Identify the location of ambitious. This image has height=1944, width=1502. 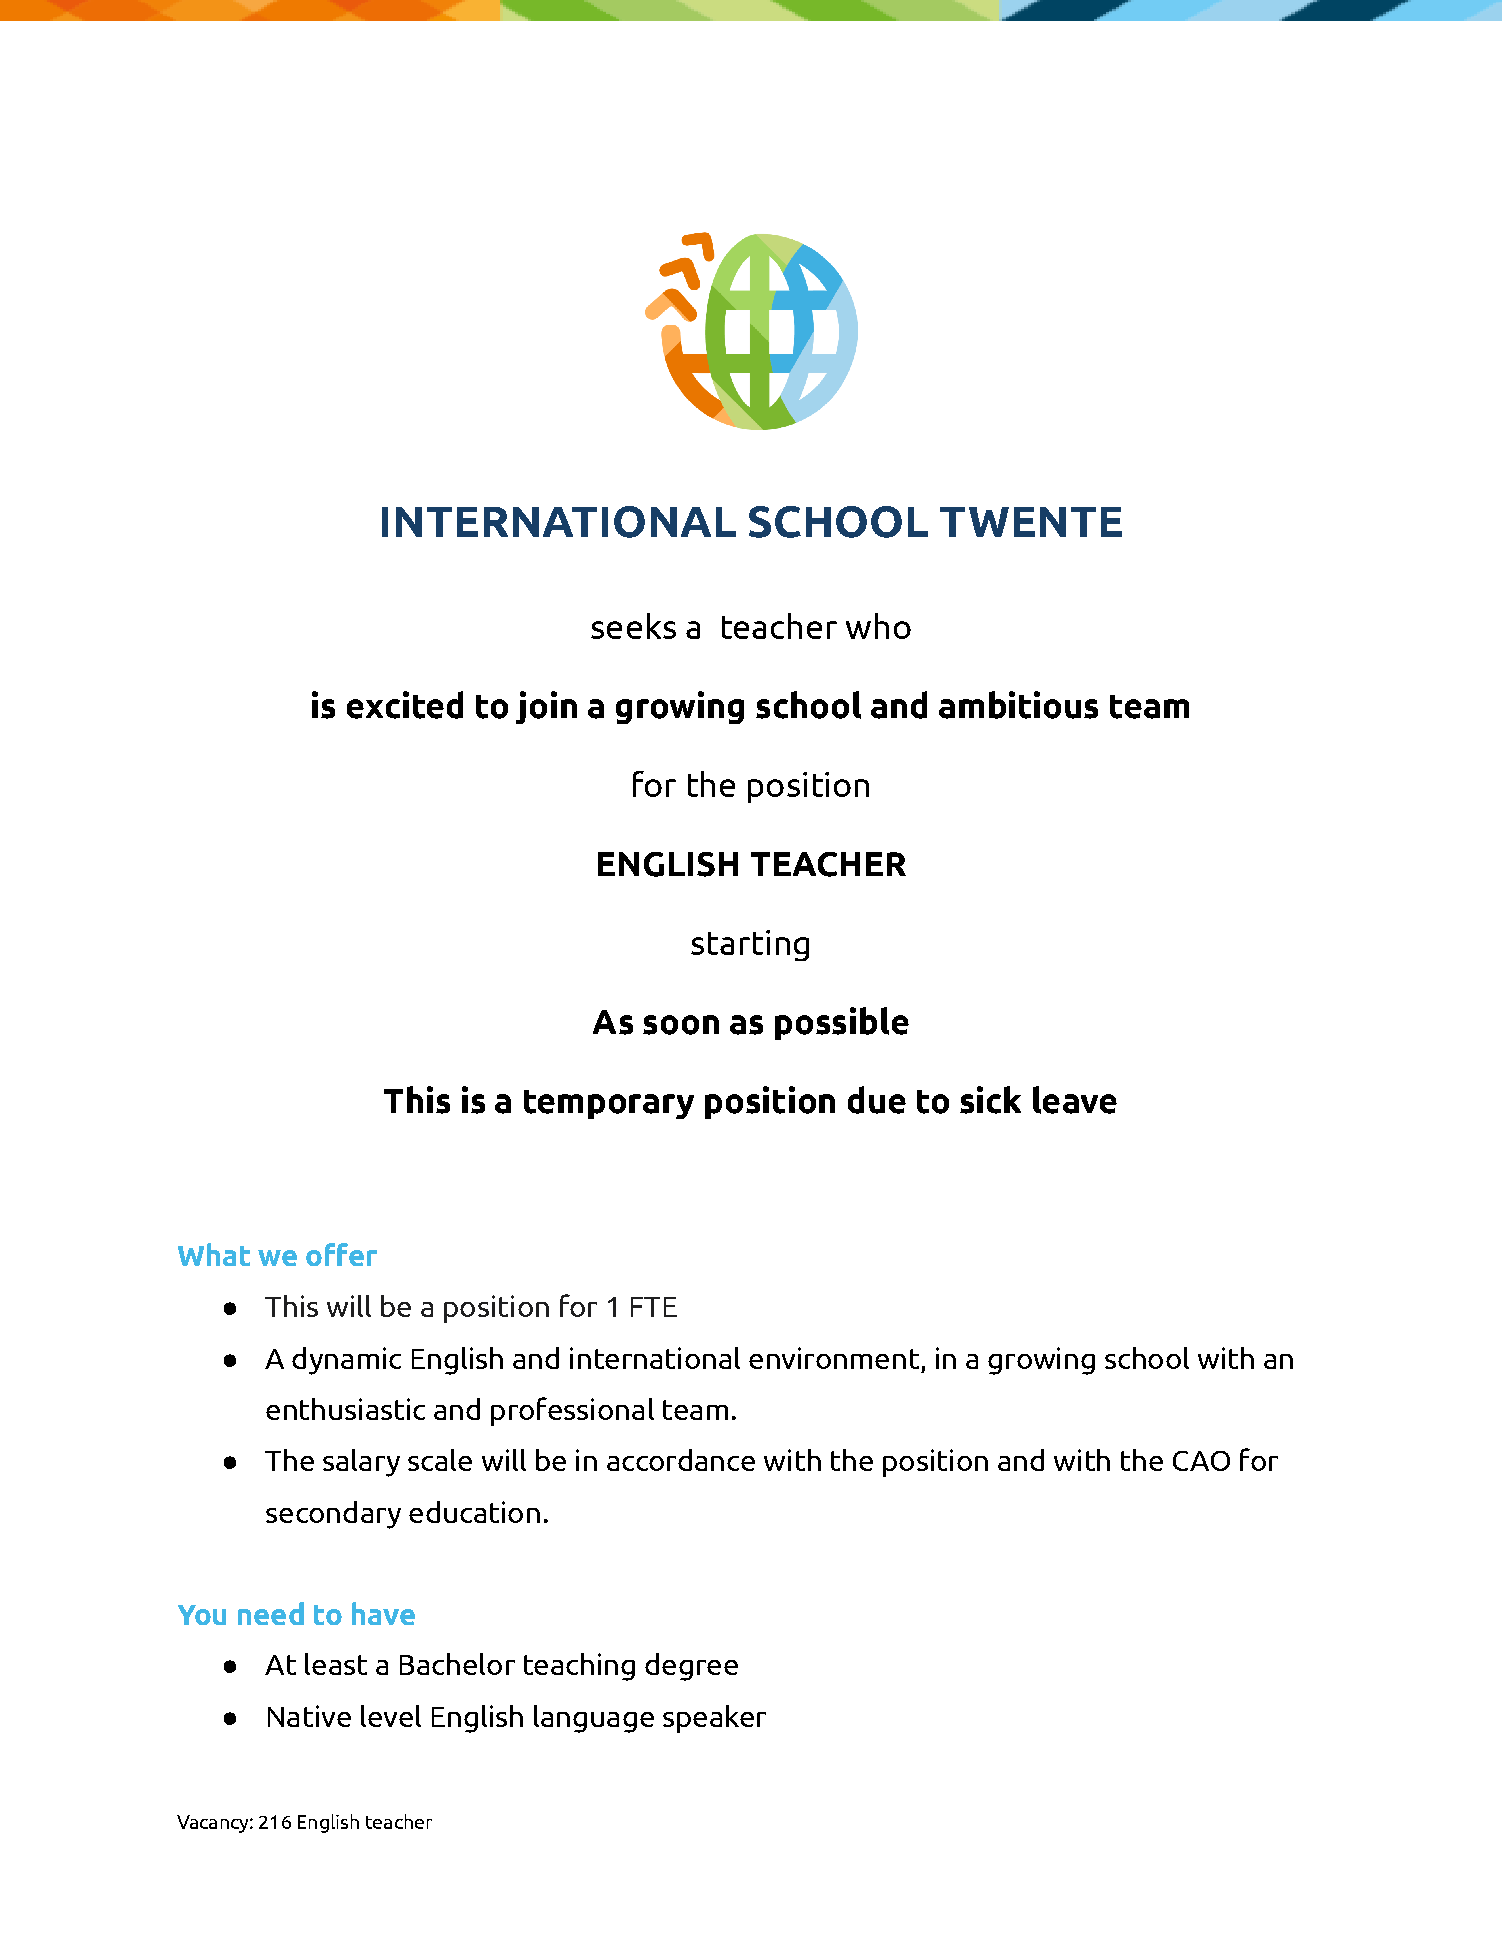
(1018, 705).
